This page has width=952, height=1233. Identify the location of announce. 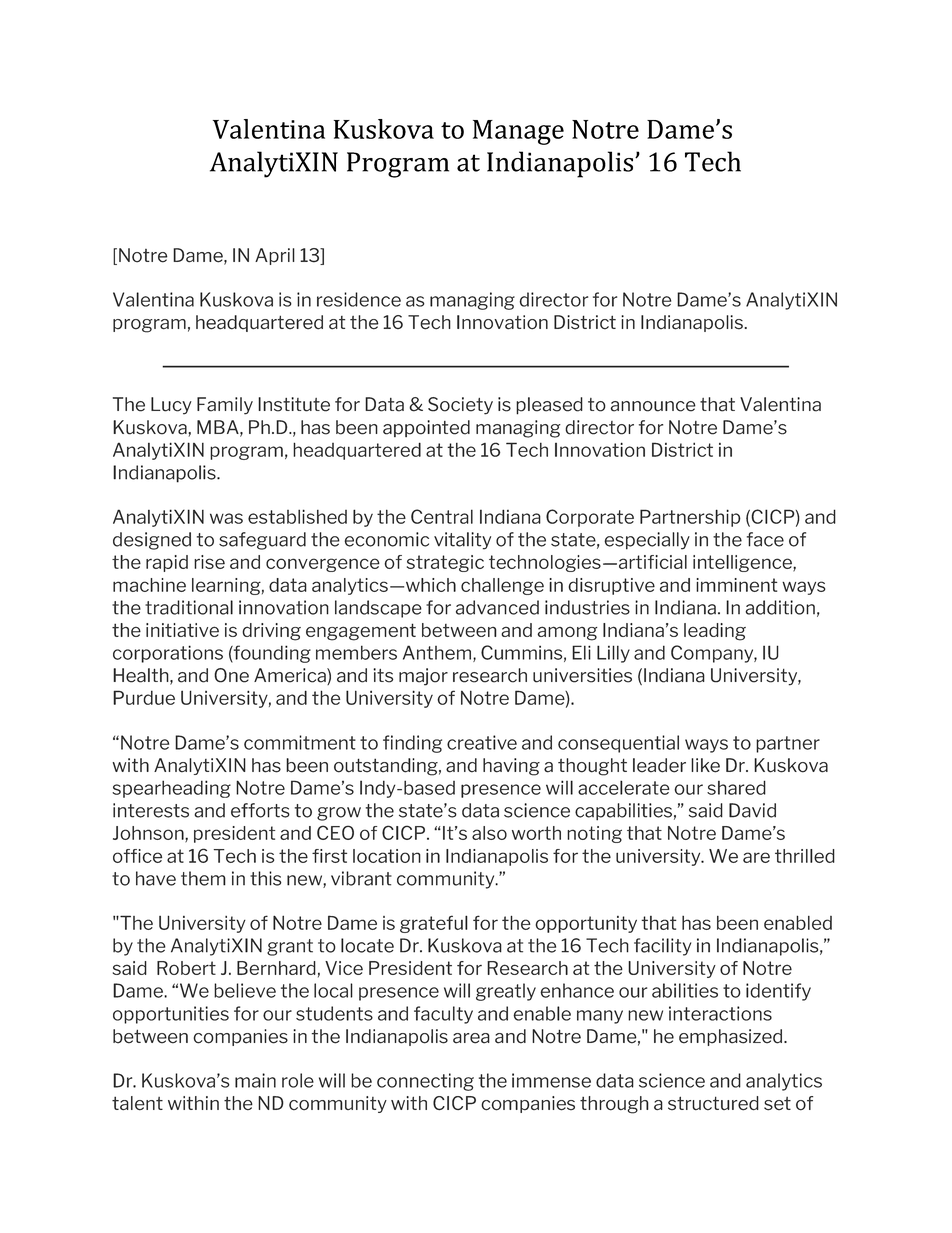
(653, 406).
